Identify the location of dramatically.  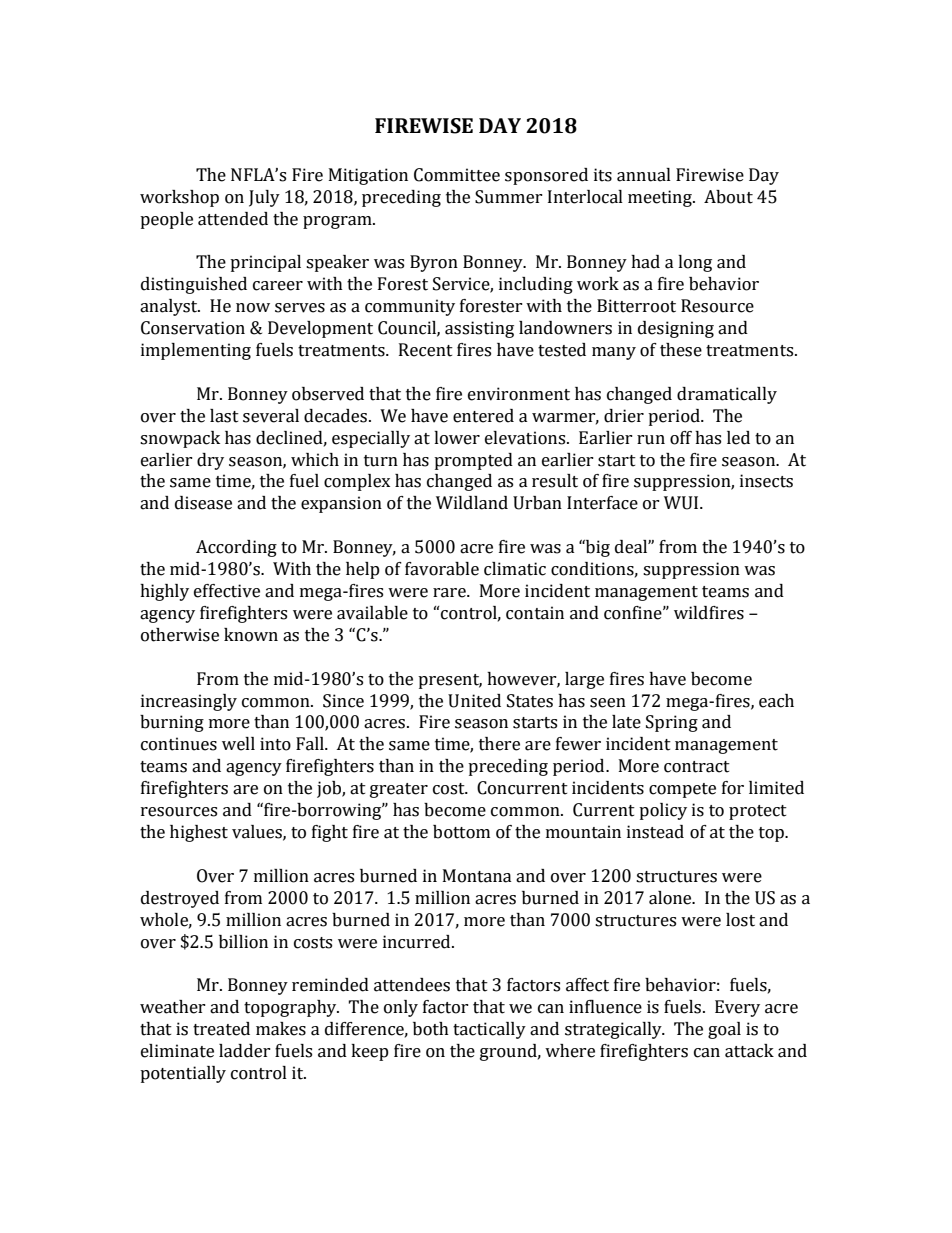
(727, 395).
